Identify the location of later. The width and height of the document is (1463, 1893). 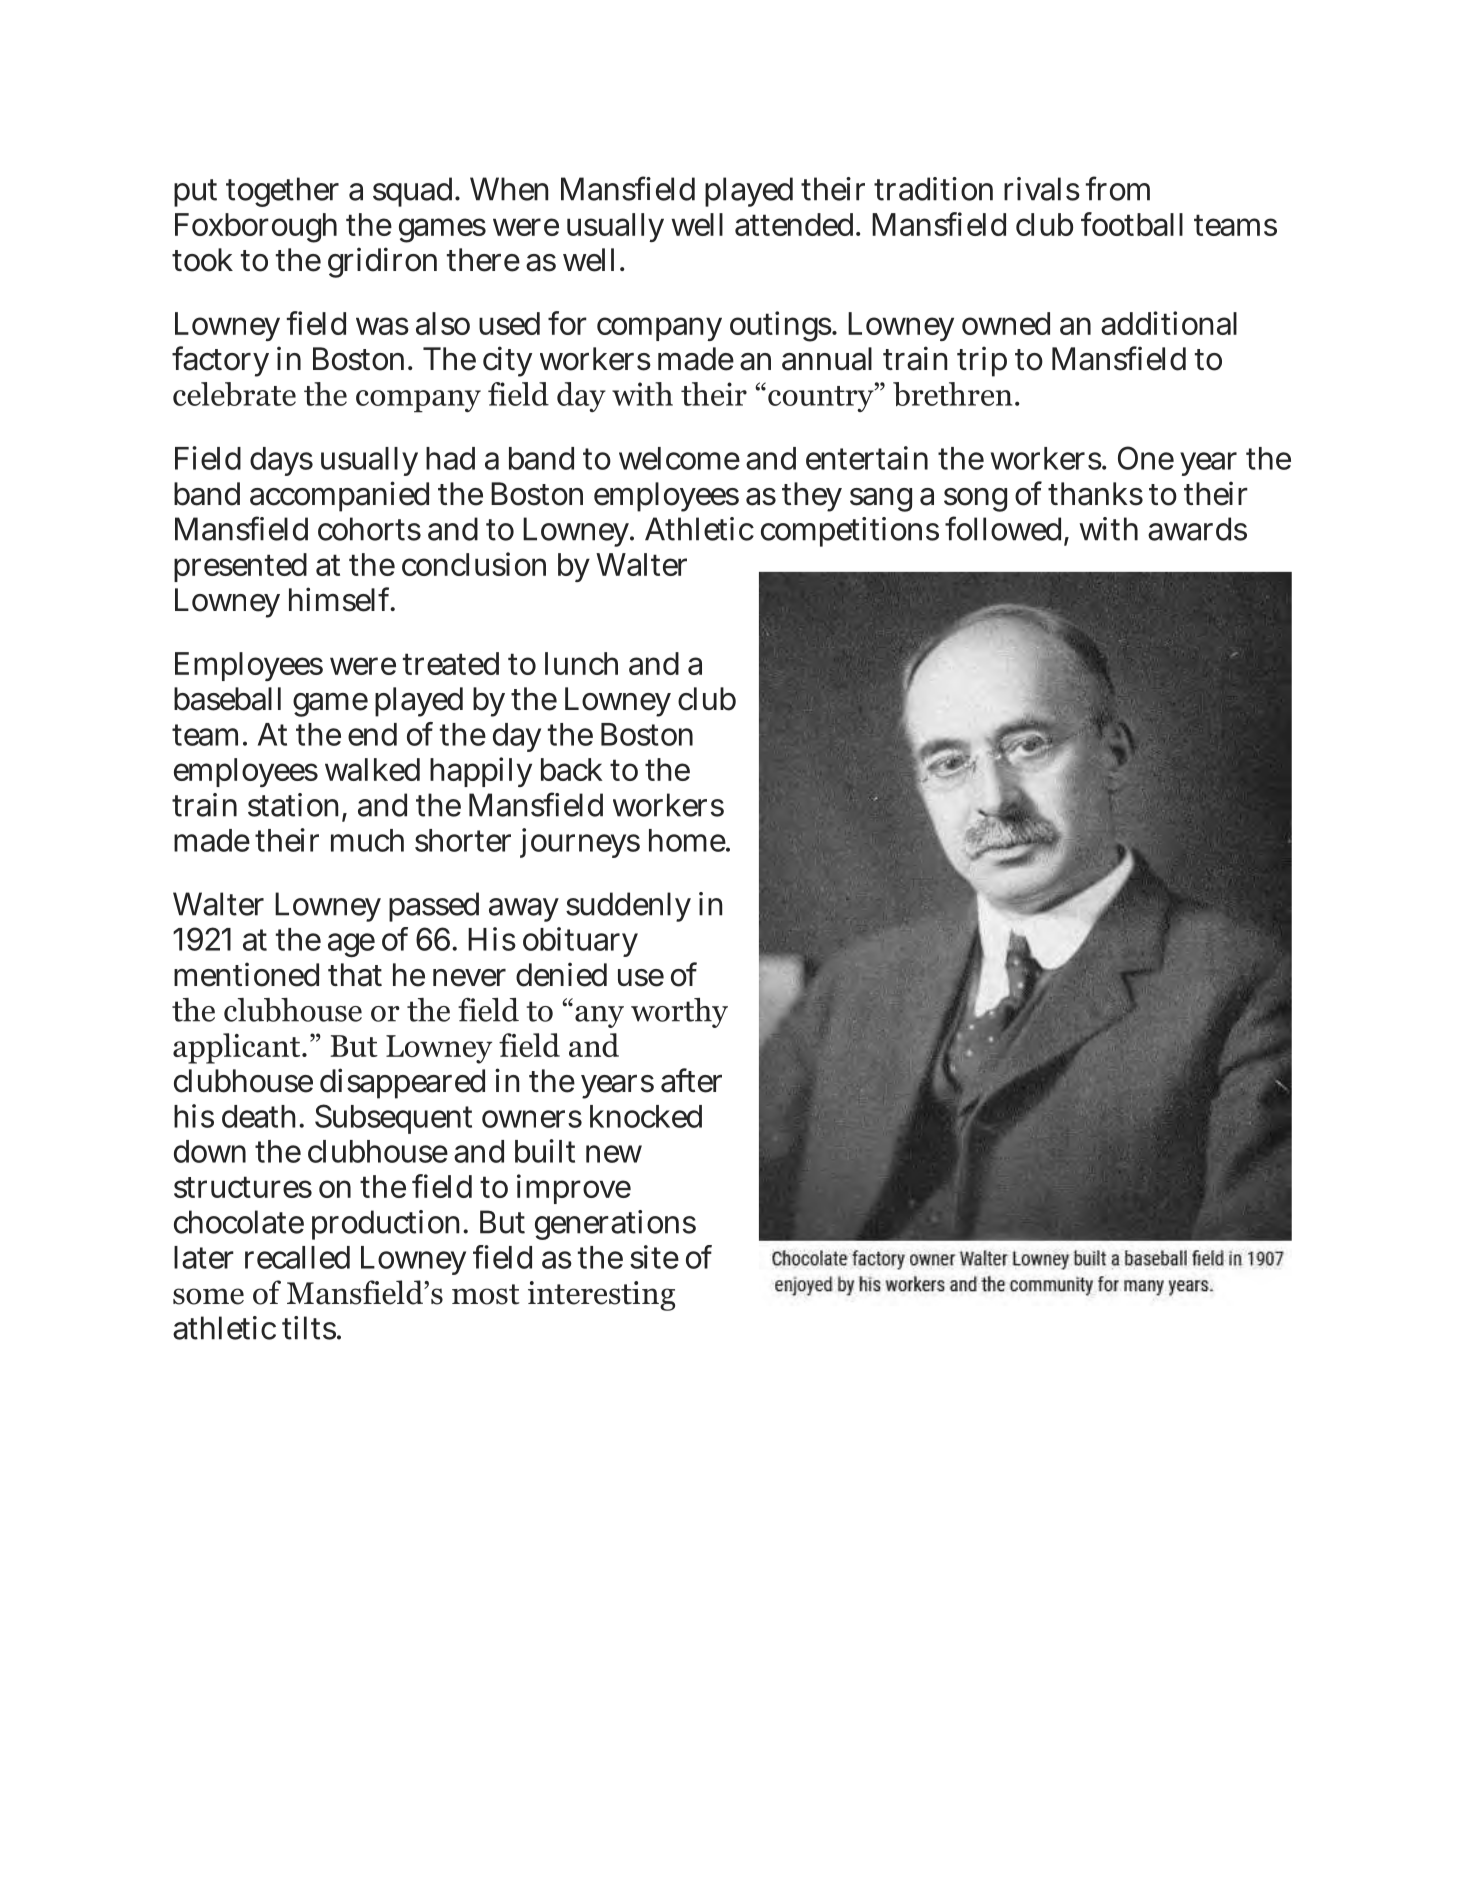
(204, 1257).
